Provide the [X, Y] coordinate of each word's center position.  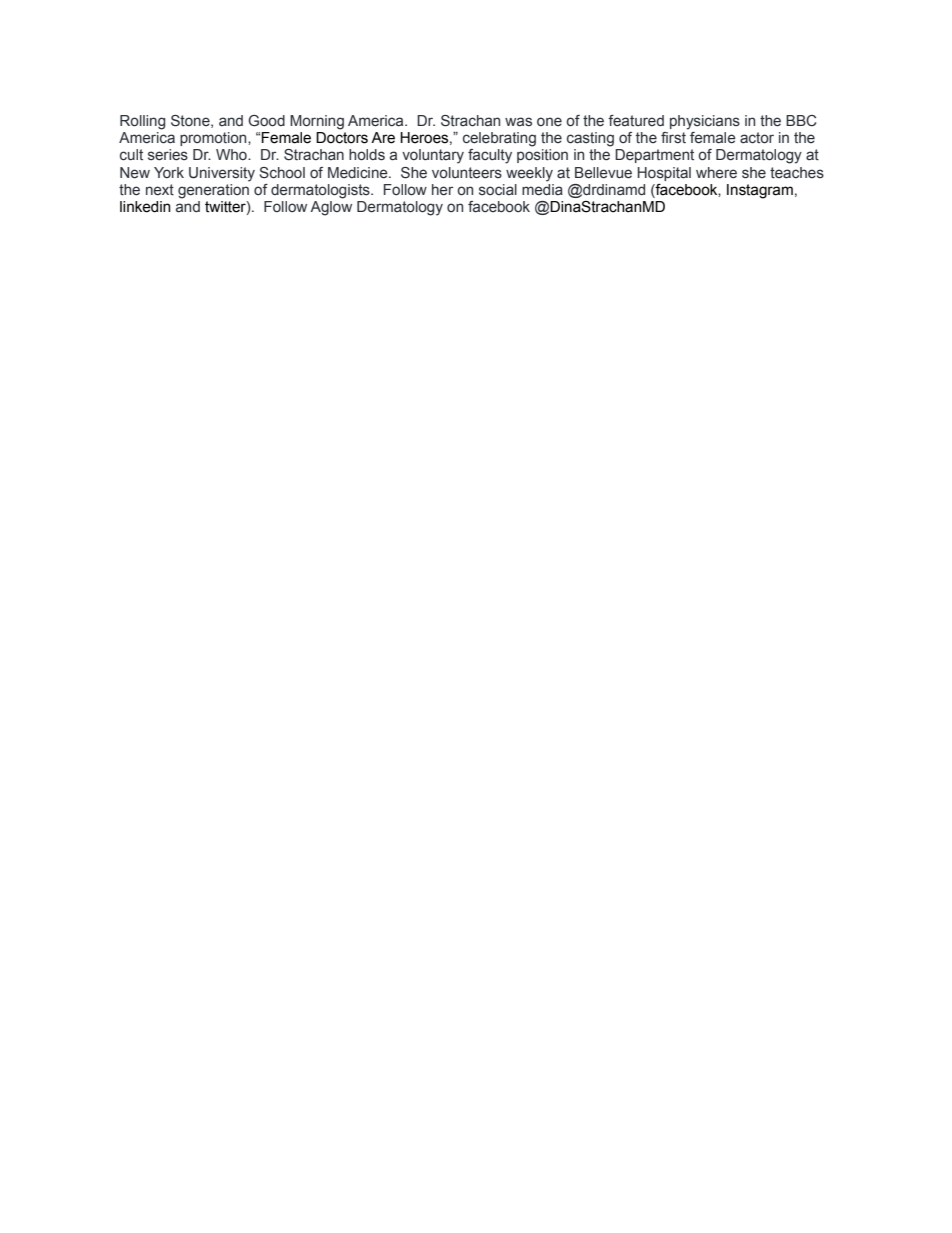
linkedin [145, 207]
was [518, 122]
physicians [705, 122]
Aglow [331, 208]
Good [266, 121]
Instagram [760, 191]
